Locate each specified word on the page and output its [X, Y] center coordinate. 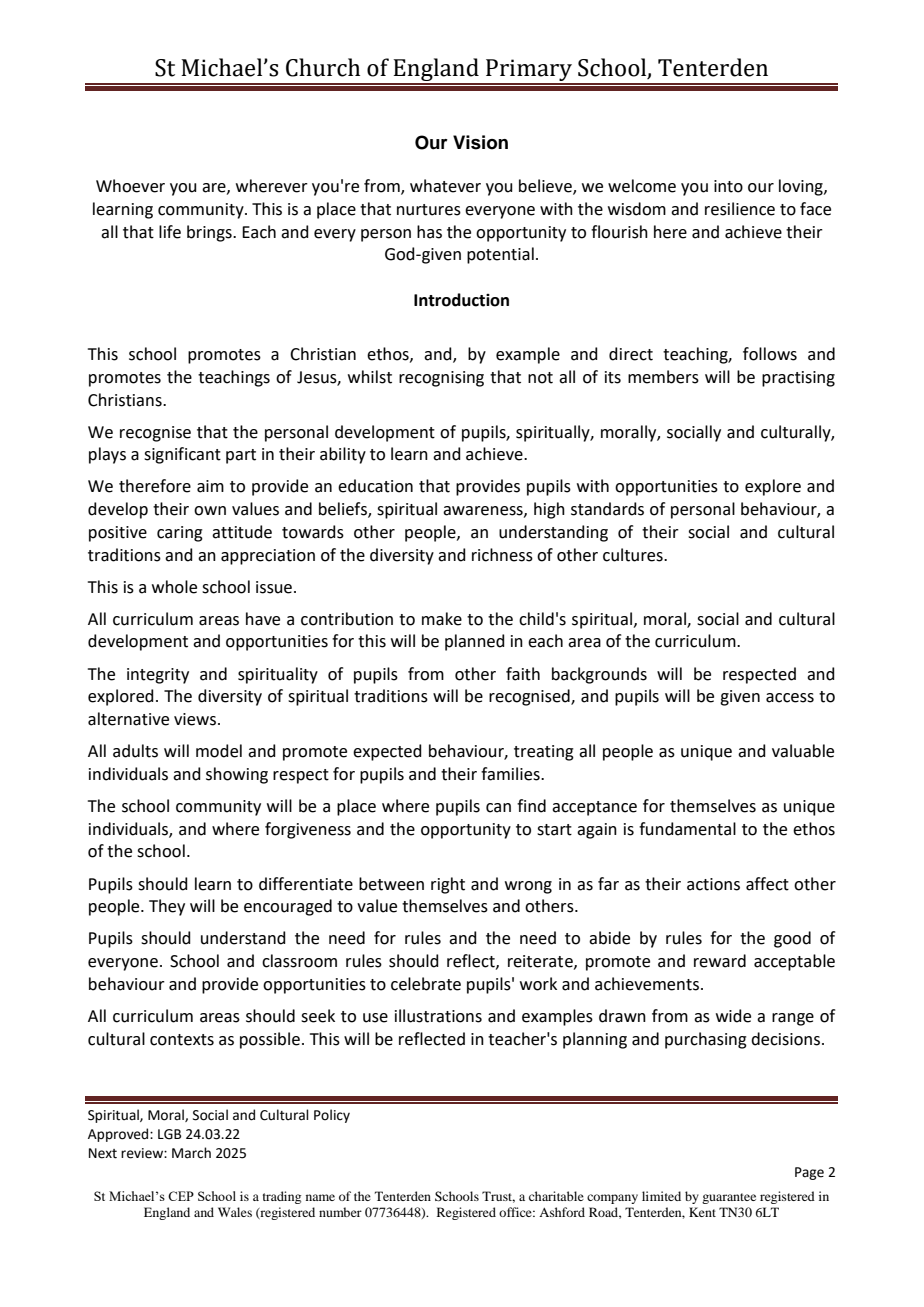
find [531, 806]
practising [798, 379]
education [375, 486]
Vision [480, 142]
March [191, 1153]
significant [182, 455]
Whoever [130, 186]
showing [237, 775]
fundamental [687, 829]
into [728, 186]
